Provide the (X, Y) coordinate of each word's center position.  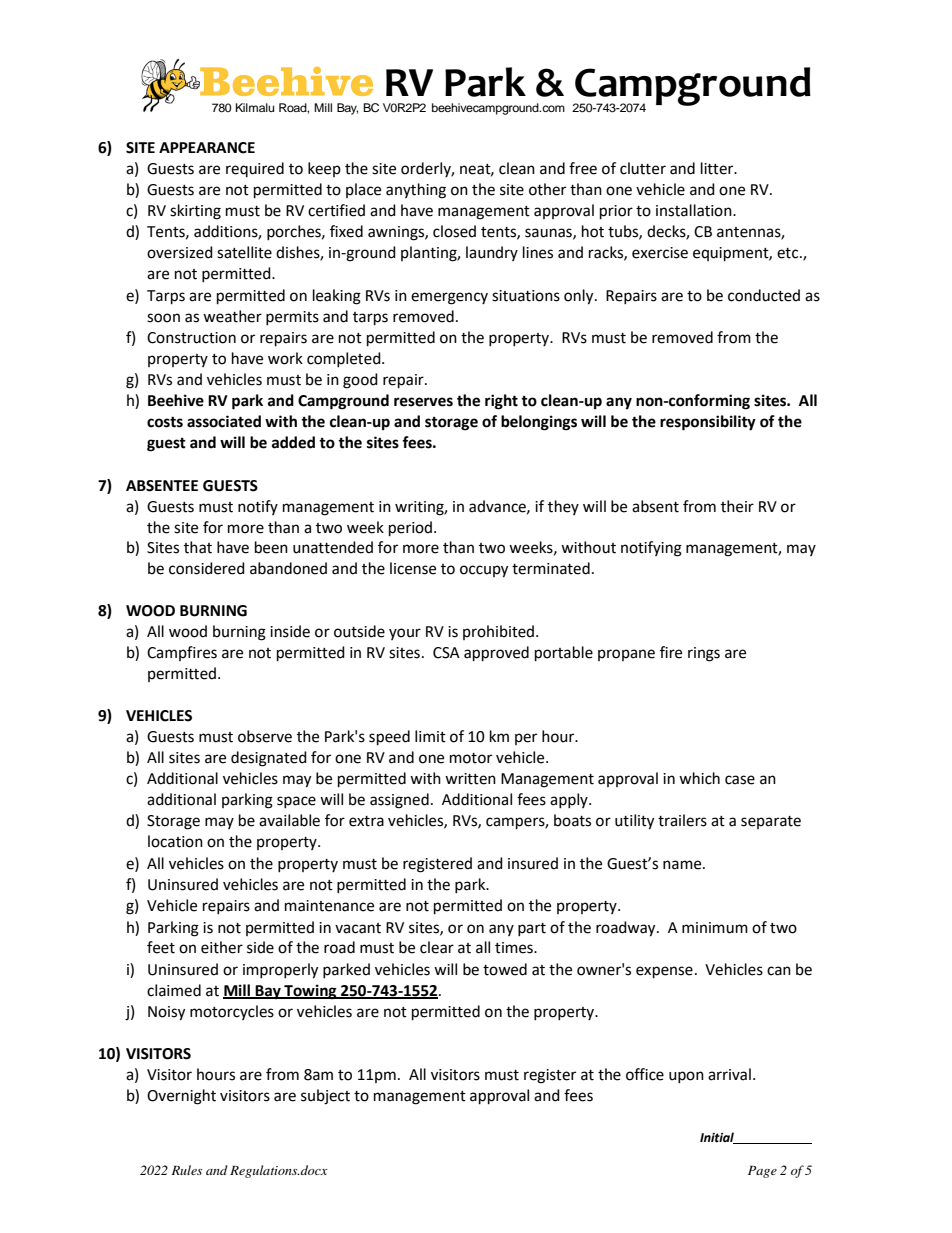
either (222, 947)
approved (496, 654)
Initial (718, 1138)
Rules (186, 1170)
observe (265, 736)
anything (416, 191)
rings (704, 654)
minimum (715, 928)
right (501, 402)
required (255, 169)
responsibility (708, 423)
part (532, 929)
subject (325, 1097)
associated (224, 421)
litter (718, 168)
